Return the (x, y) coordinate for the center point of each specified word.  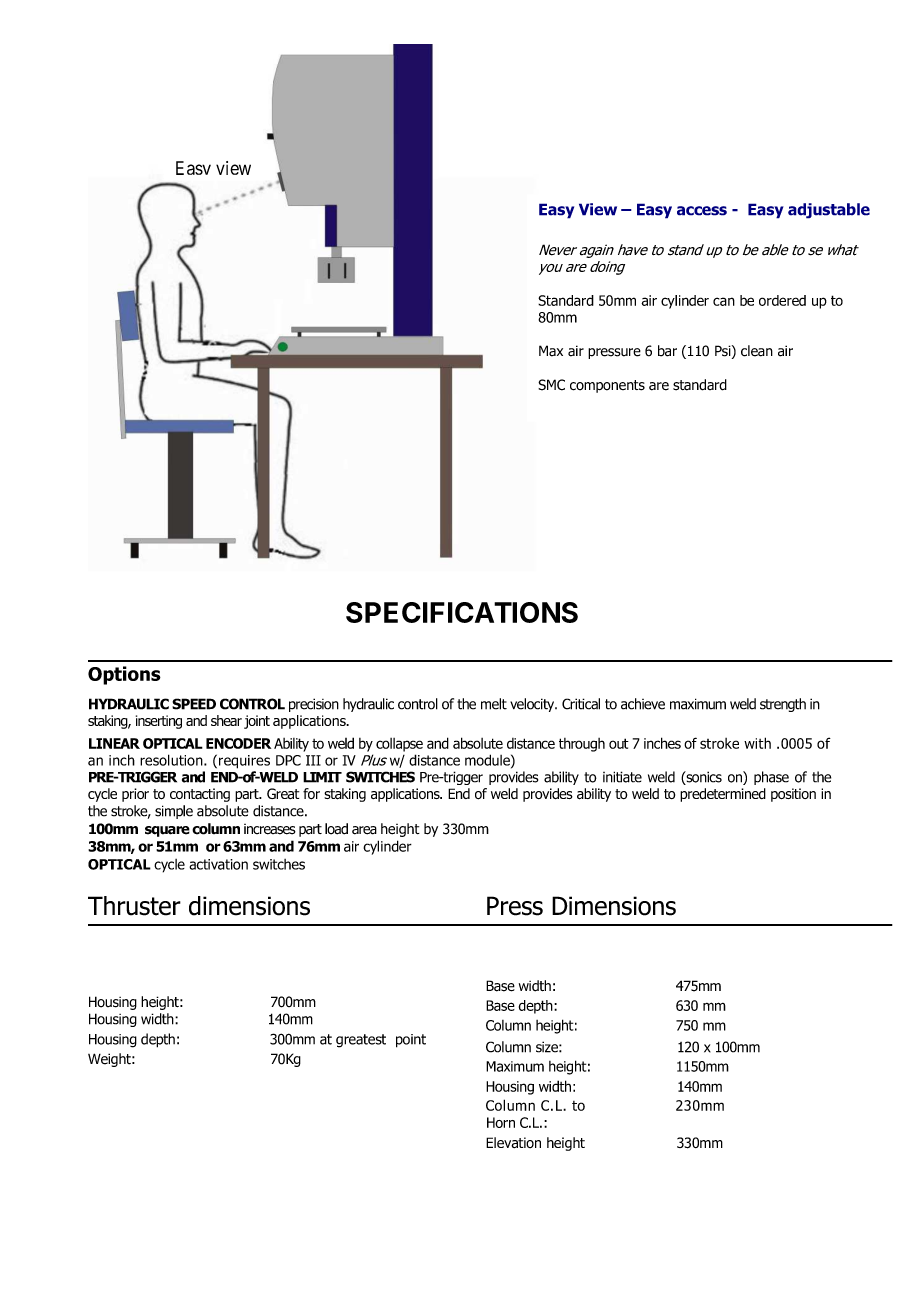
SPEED (194, 704)
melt (494, 704)
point (411, 1041)
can (724, 301)
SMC (551, 385)
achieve (643, 704)
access (702, 211)
